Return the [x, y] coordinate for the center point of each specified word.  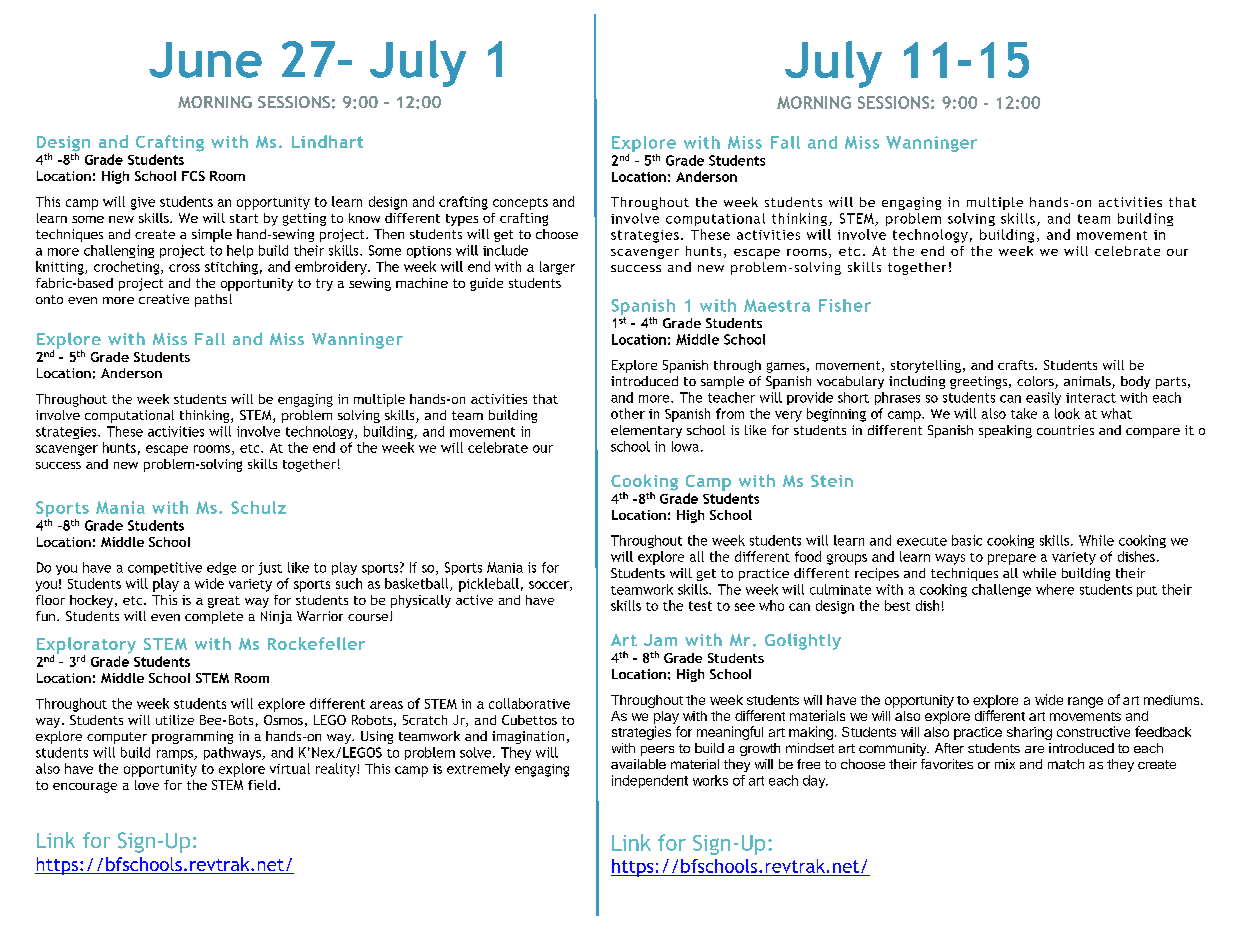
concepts [520, 204]
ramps [176, 755]
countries [1065, 430]
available [638, 764]
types [462, 220]
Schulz [258, 507]
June [205, 60]
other [628, 413]
